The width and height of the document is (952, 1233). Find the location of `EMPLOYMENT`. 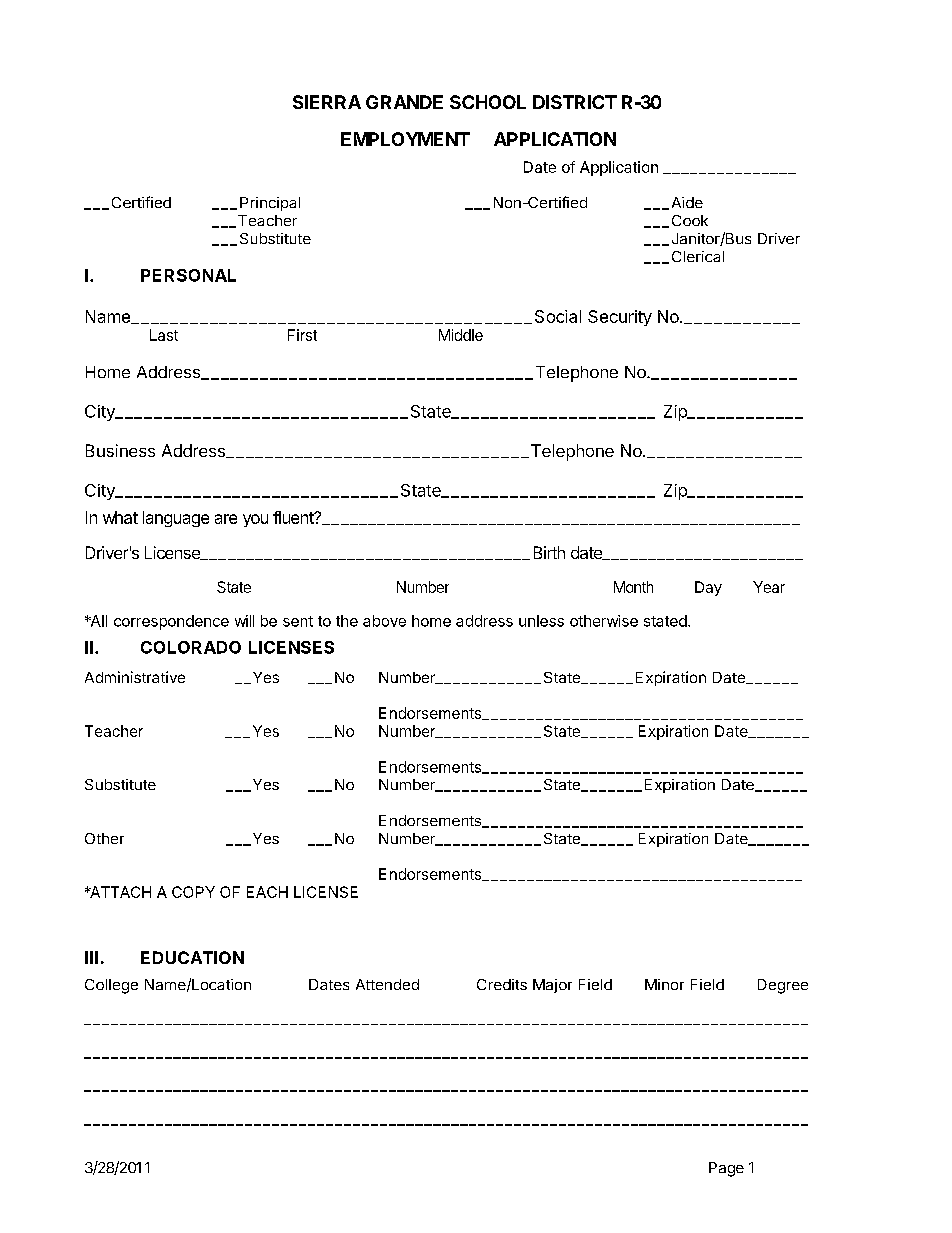

EMPLOYMENT is located at coordinates (405, 139).
